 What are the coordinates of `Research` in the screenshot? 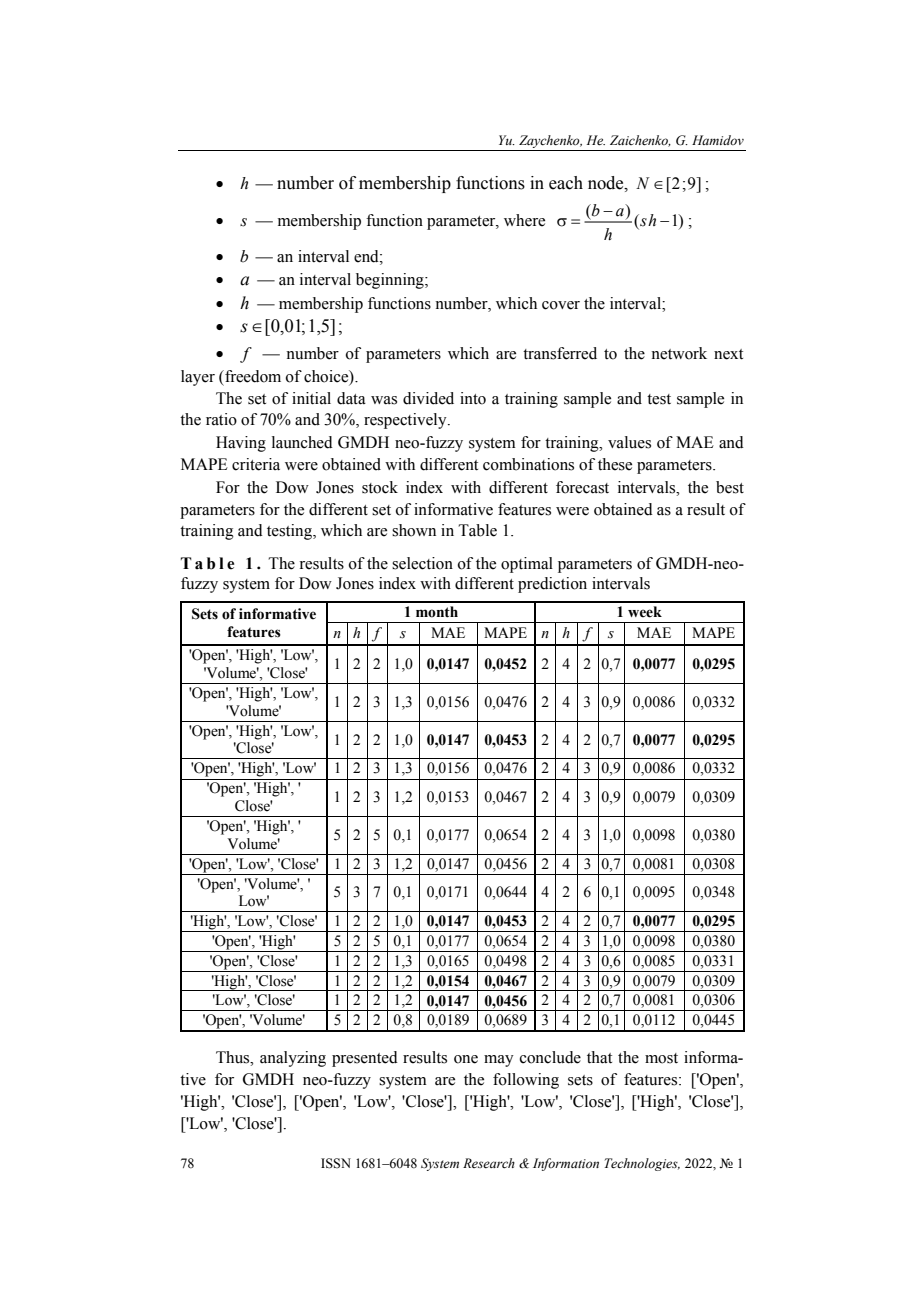 It's located at (489, 1163).
